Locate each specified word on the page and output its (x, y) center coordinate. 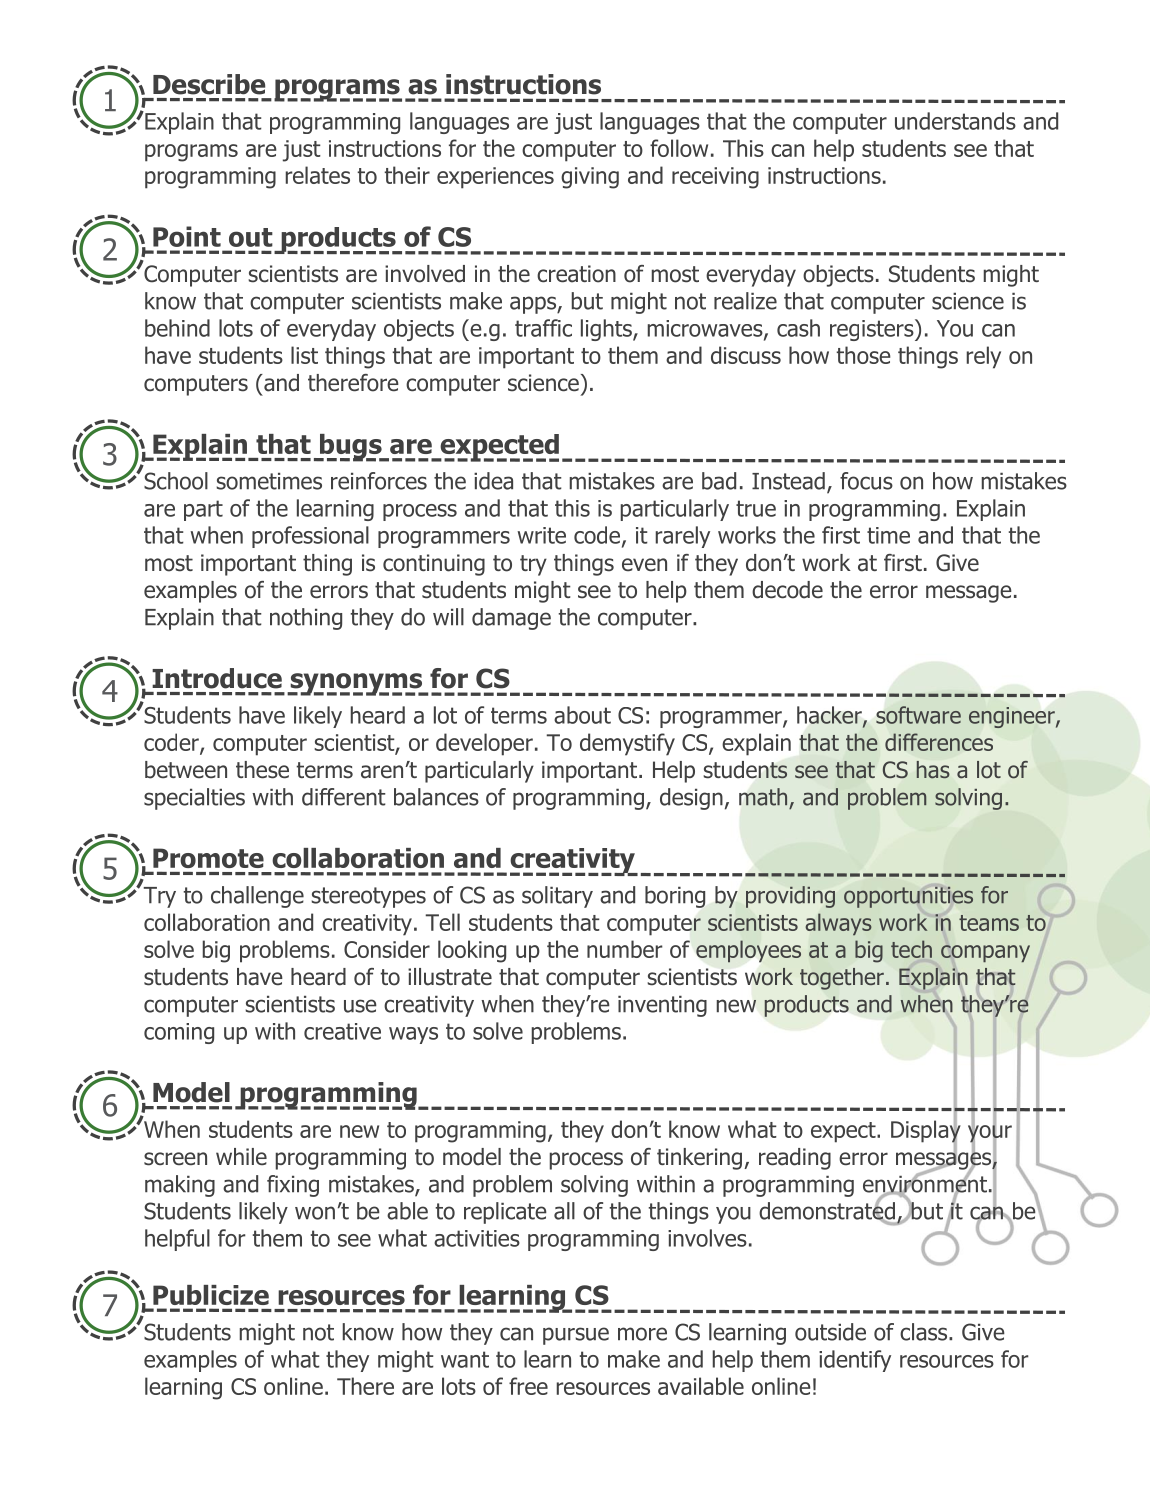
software (918, 715)
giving (590, 178)
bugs (351, 448)
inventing (662, 1006)
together (842, 979)
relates (318, 175)
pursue (576, 1336)
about (582, 715)
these (262, 770)
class (925, 1332)
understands (955, 121)
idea (493, 481)
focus (866, 481)
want (465, 1359)
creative (342, 1031)
